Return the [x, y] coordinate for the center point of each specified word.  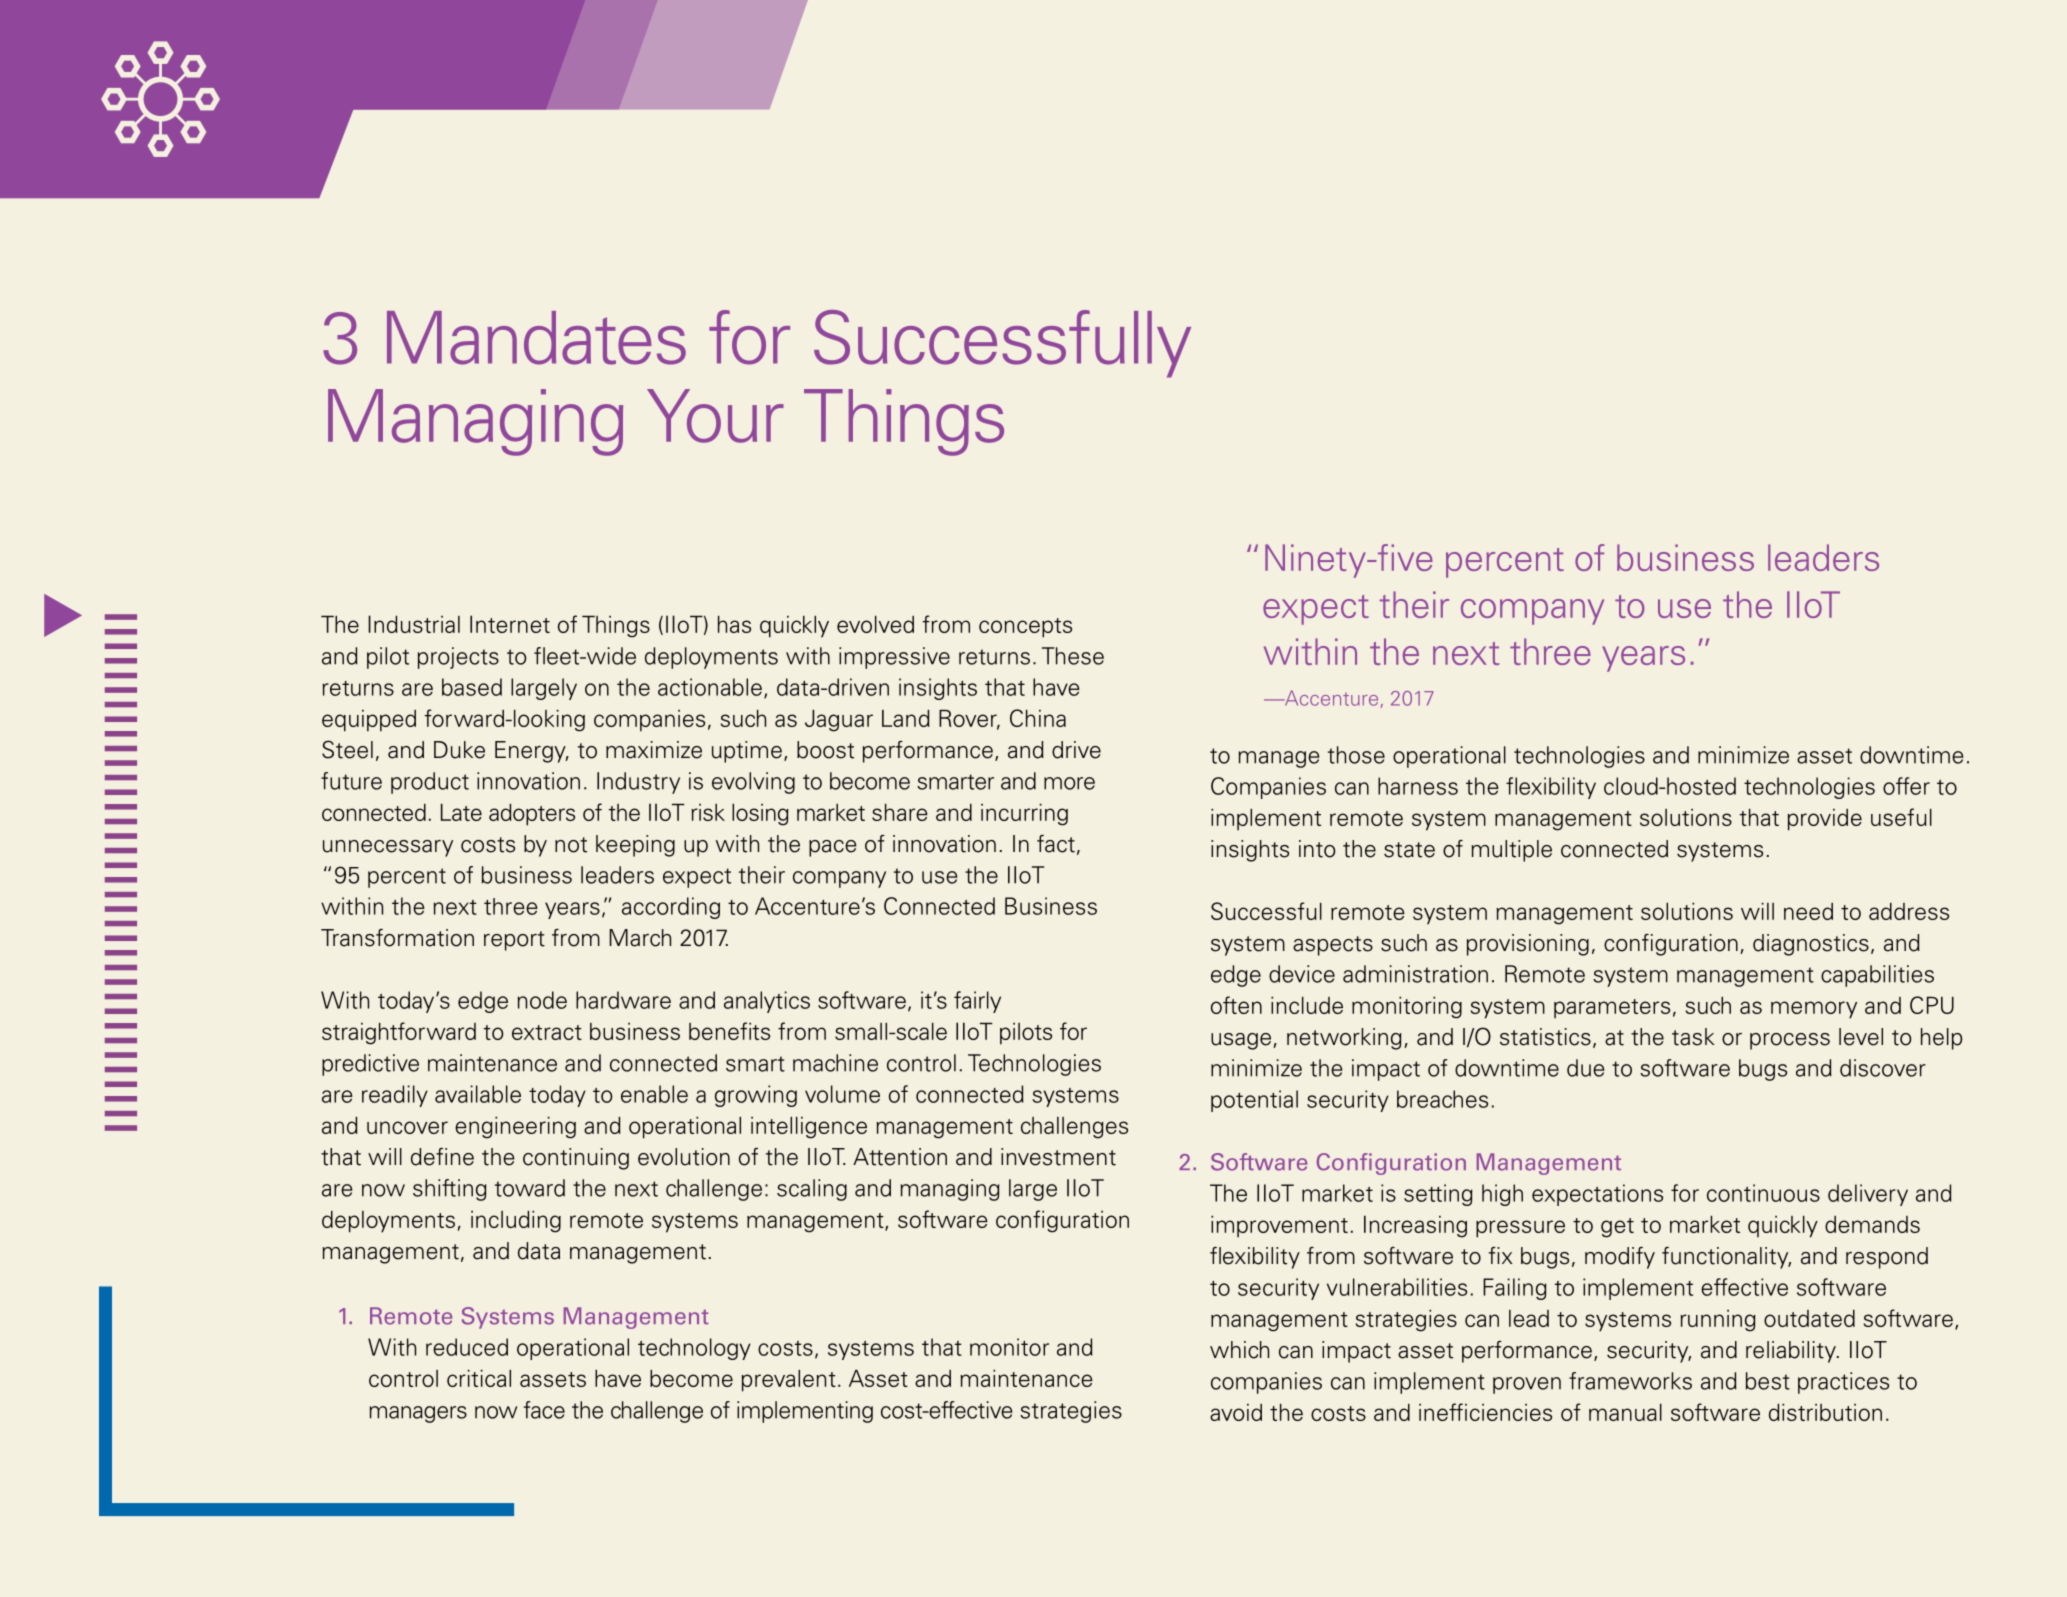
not [571, 845]
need [1808, 911]
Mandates [536, 338]
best [1768, 1381]
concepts [1025, 628]
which [1239, 1350]
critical [479, 1378]
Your [715, 416]
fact [1056, 844]
